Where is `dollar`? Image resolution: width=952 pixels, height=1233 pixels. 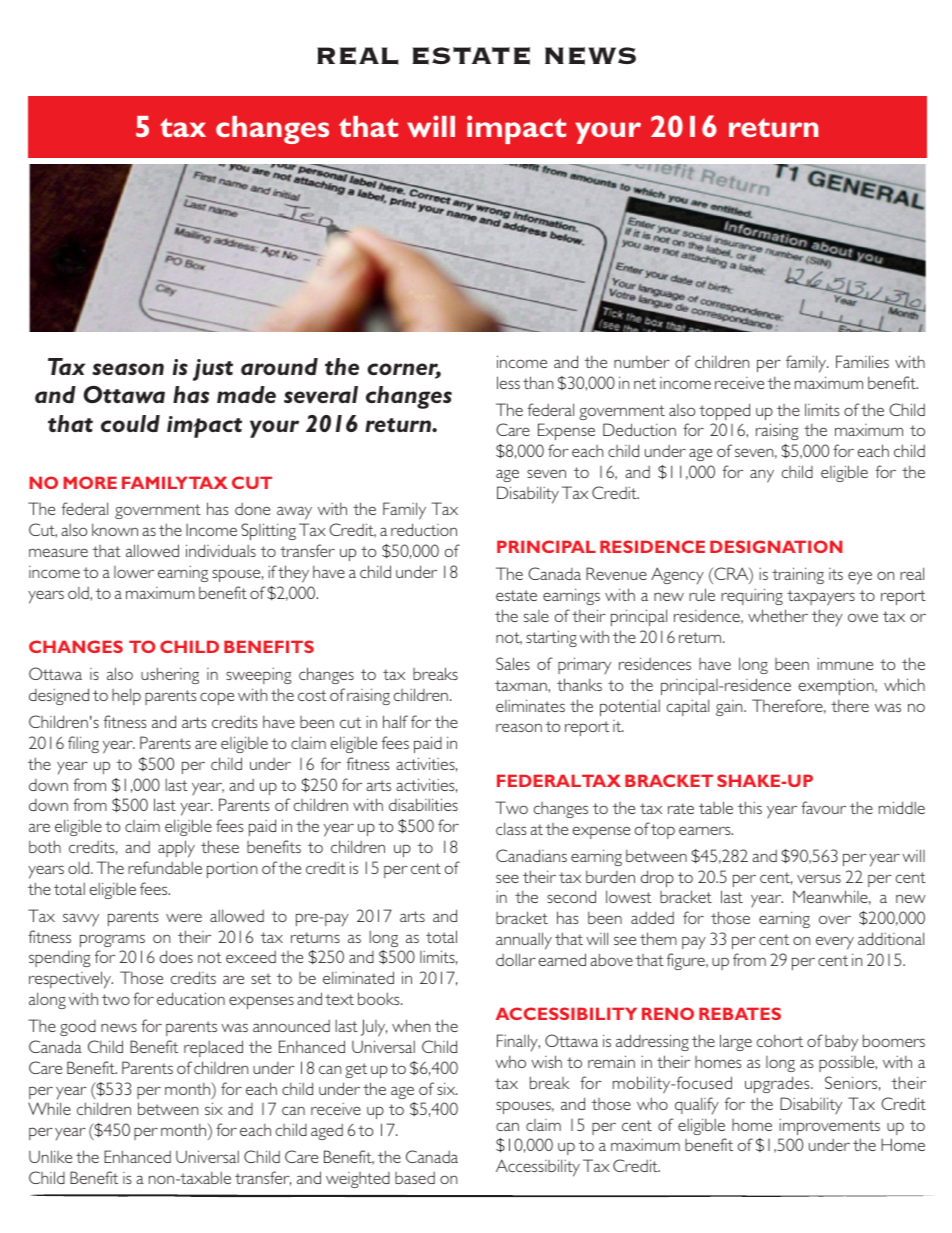
dollar is located at coordinates (516, 959).
